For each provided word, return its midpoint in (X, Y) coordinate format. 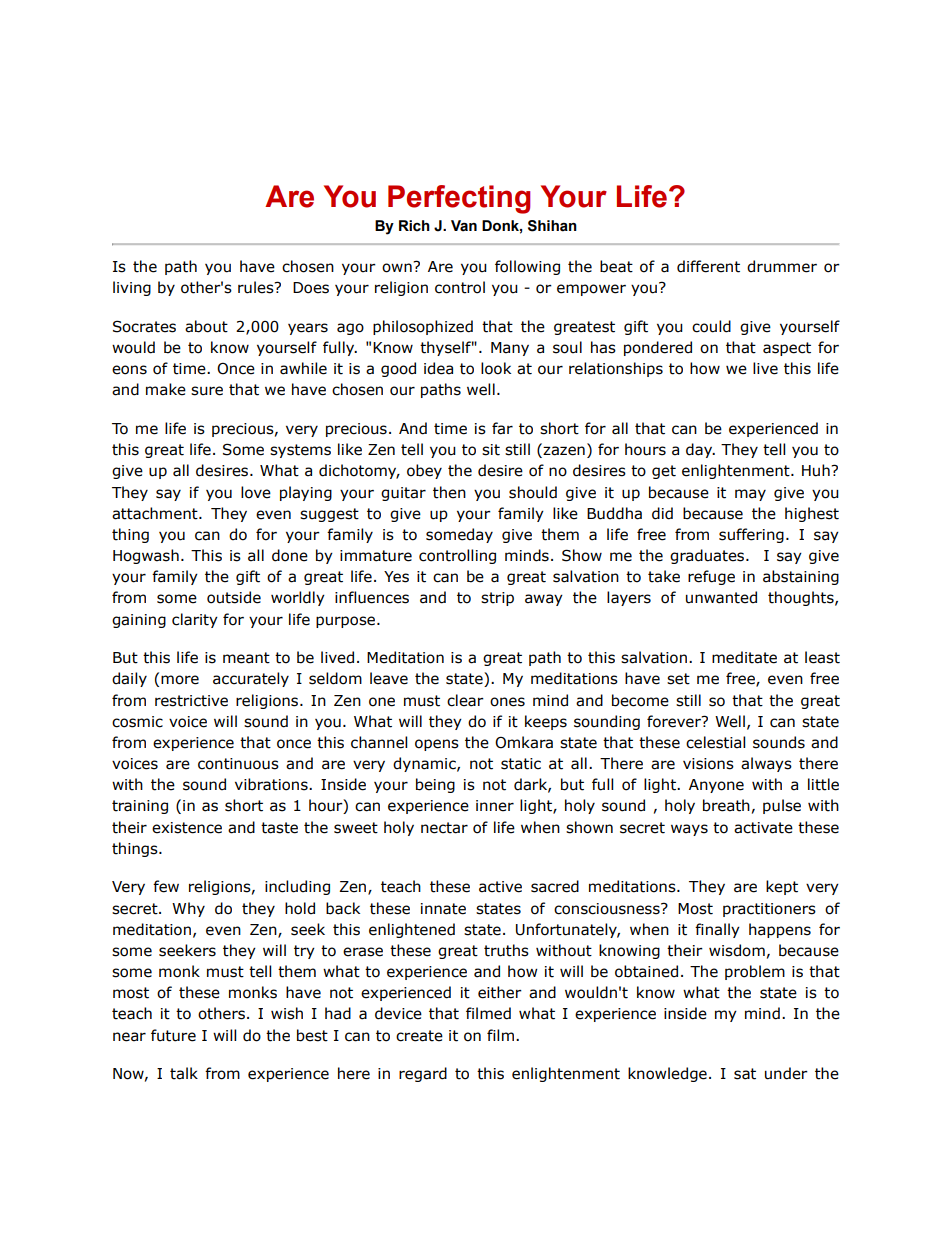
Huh (817, 470)
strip (497, 599)
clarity (195, 620)
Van (464, 226)
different (708, 266)
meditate (744, 657)
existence (187, 828)
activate (763, 828)
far (502, 428)
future (173, 1035)
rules (257, 287)
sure (207, 391)
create (419, 1036)
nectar (444, 828)
